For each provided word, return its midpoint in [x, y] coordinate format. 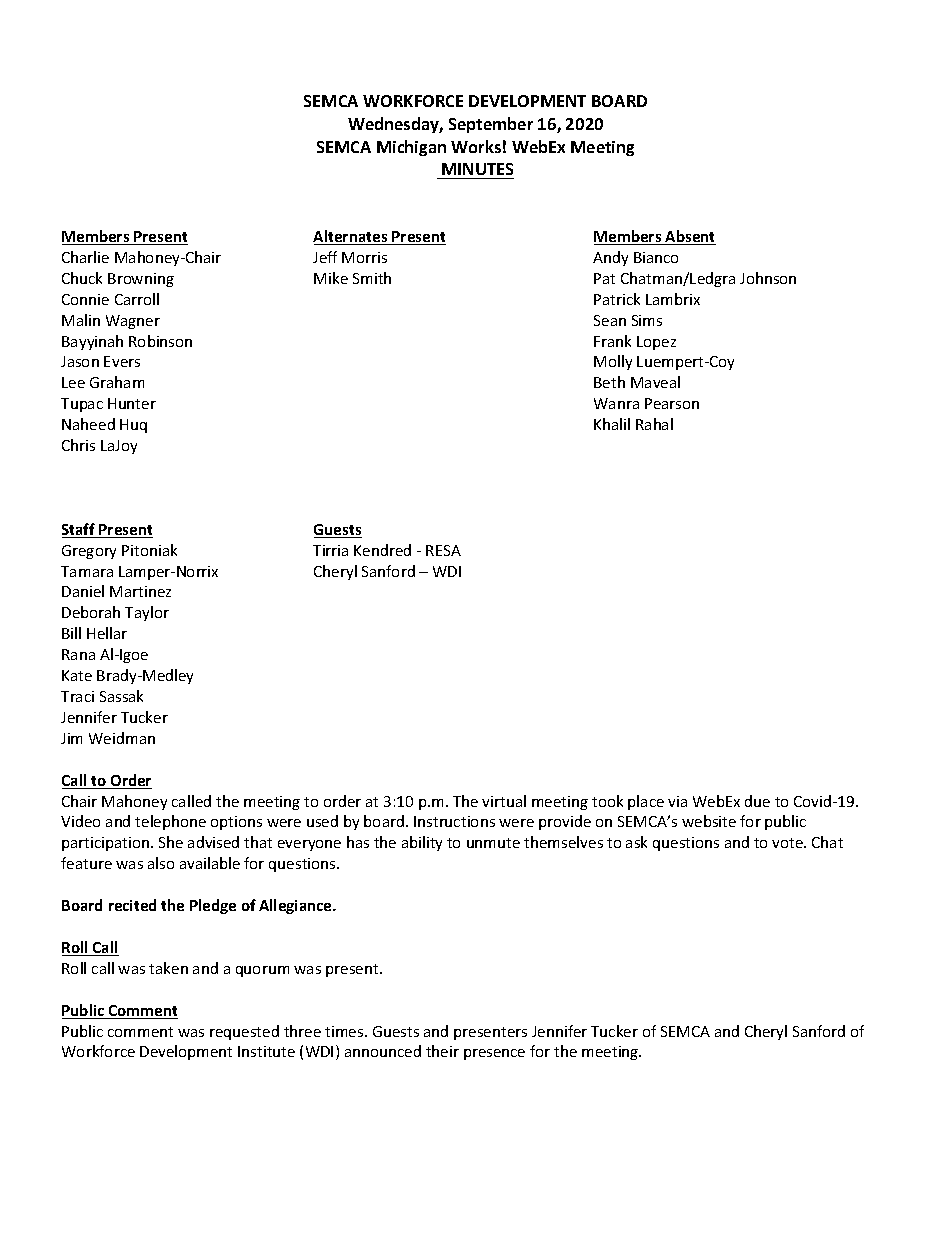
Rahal [654, 424]
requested [244, 1032]
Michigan [411, 148]
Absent [690, 237]
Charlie [85, 257]
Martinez [140, 591]
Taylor [147, 613]
